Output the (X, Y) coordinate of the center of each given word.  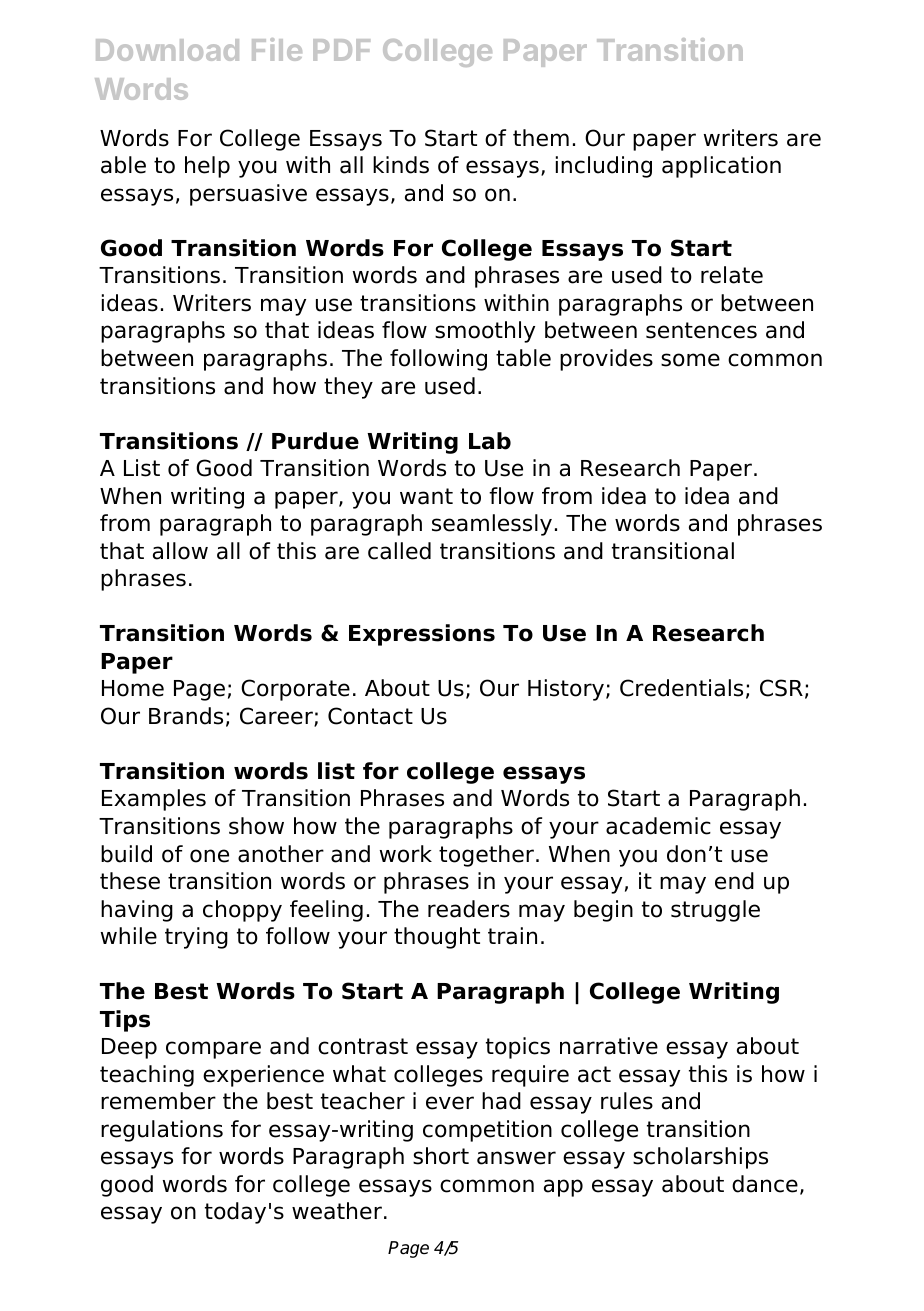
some (690, 360)
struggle (715, 911)
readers (469, 909)
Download (167, 50)
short (441, 1156)
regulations (162, 1131)
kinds (401, 165)
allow (180, 551)
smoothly (485, 332)
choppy (242, 911)
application (721, 167)
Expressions (422, 635)
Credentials (681, 688)
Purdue (315, 441)
